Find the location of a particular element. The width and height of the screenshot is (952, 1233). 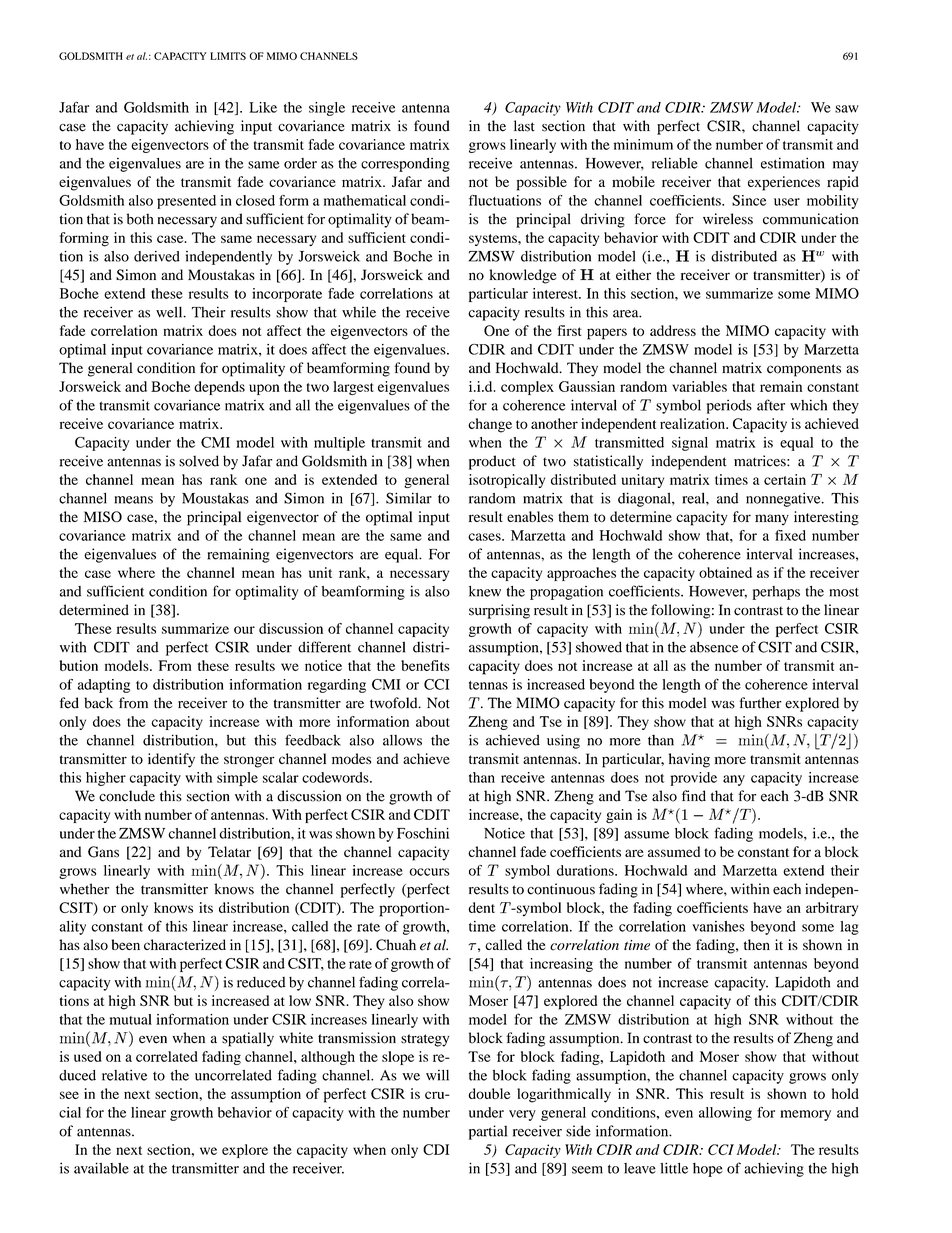

components is located at coordinates (804, 370).
